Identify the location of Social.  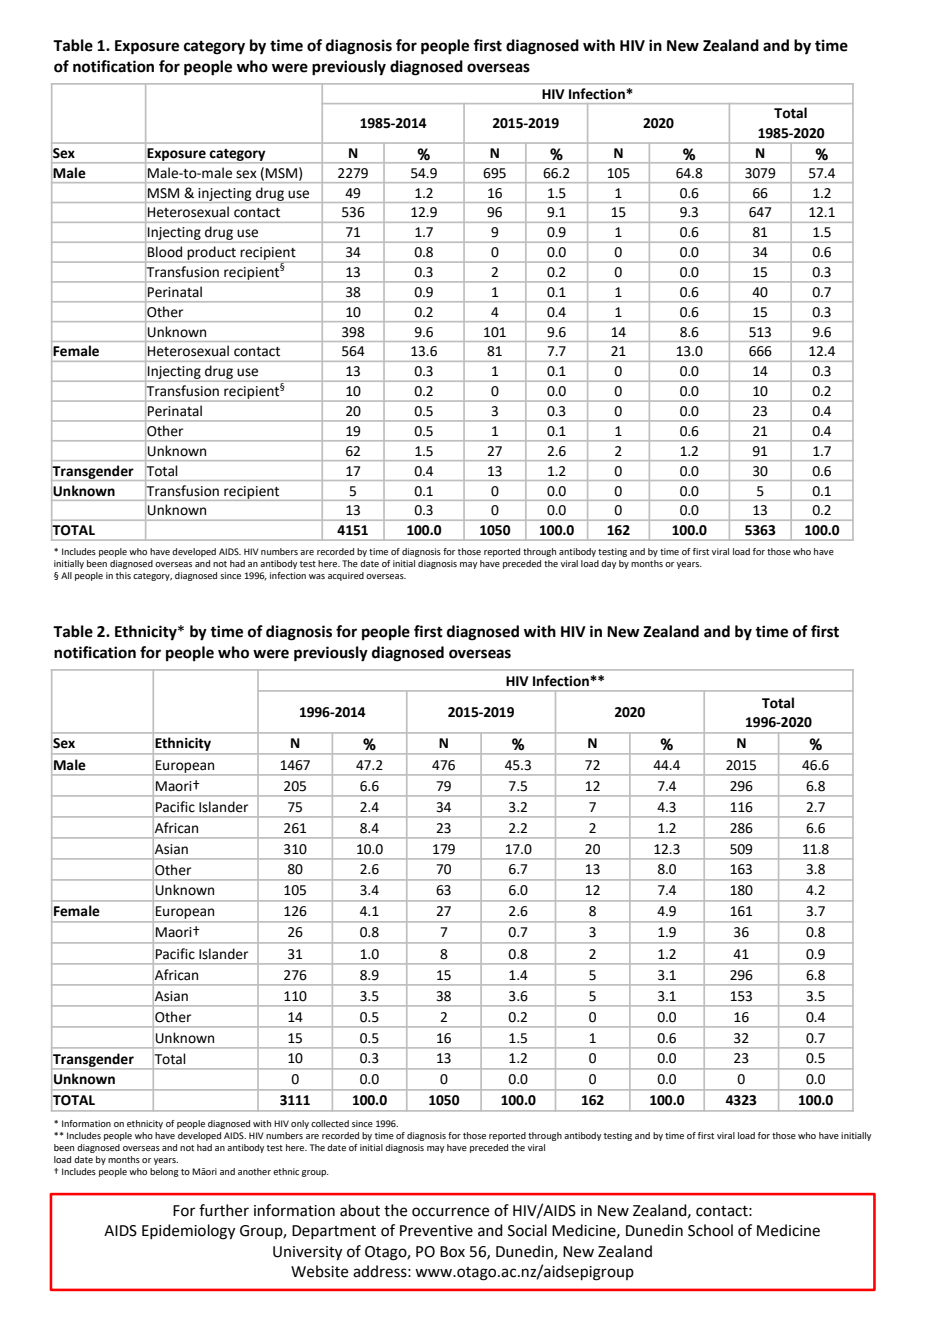
(527, 1230).
